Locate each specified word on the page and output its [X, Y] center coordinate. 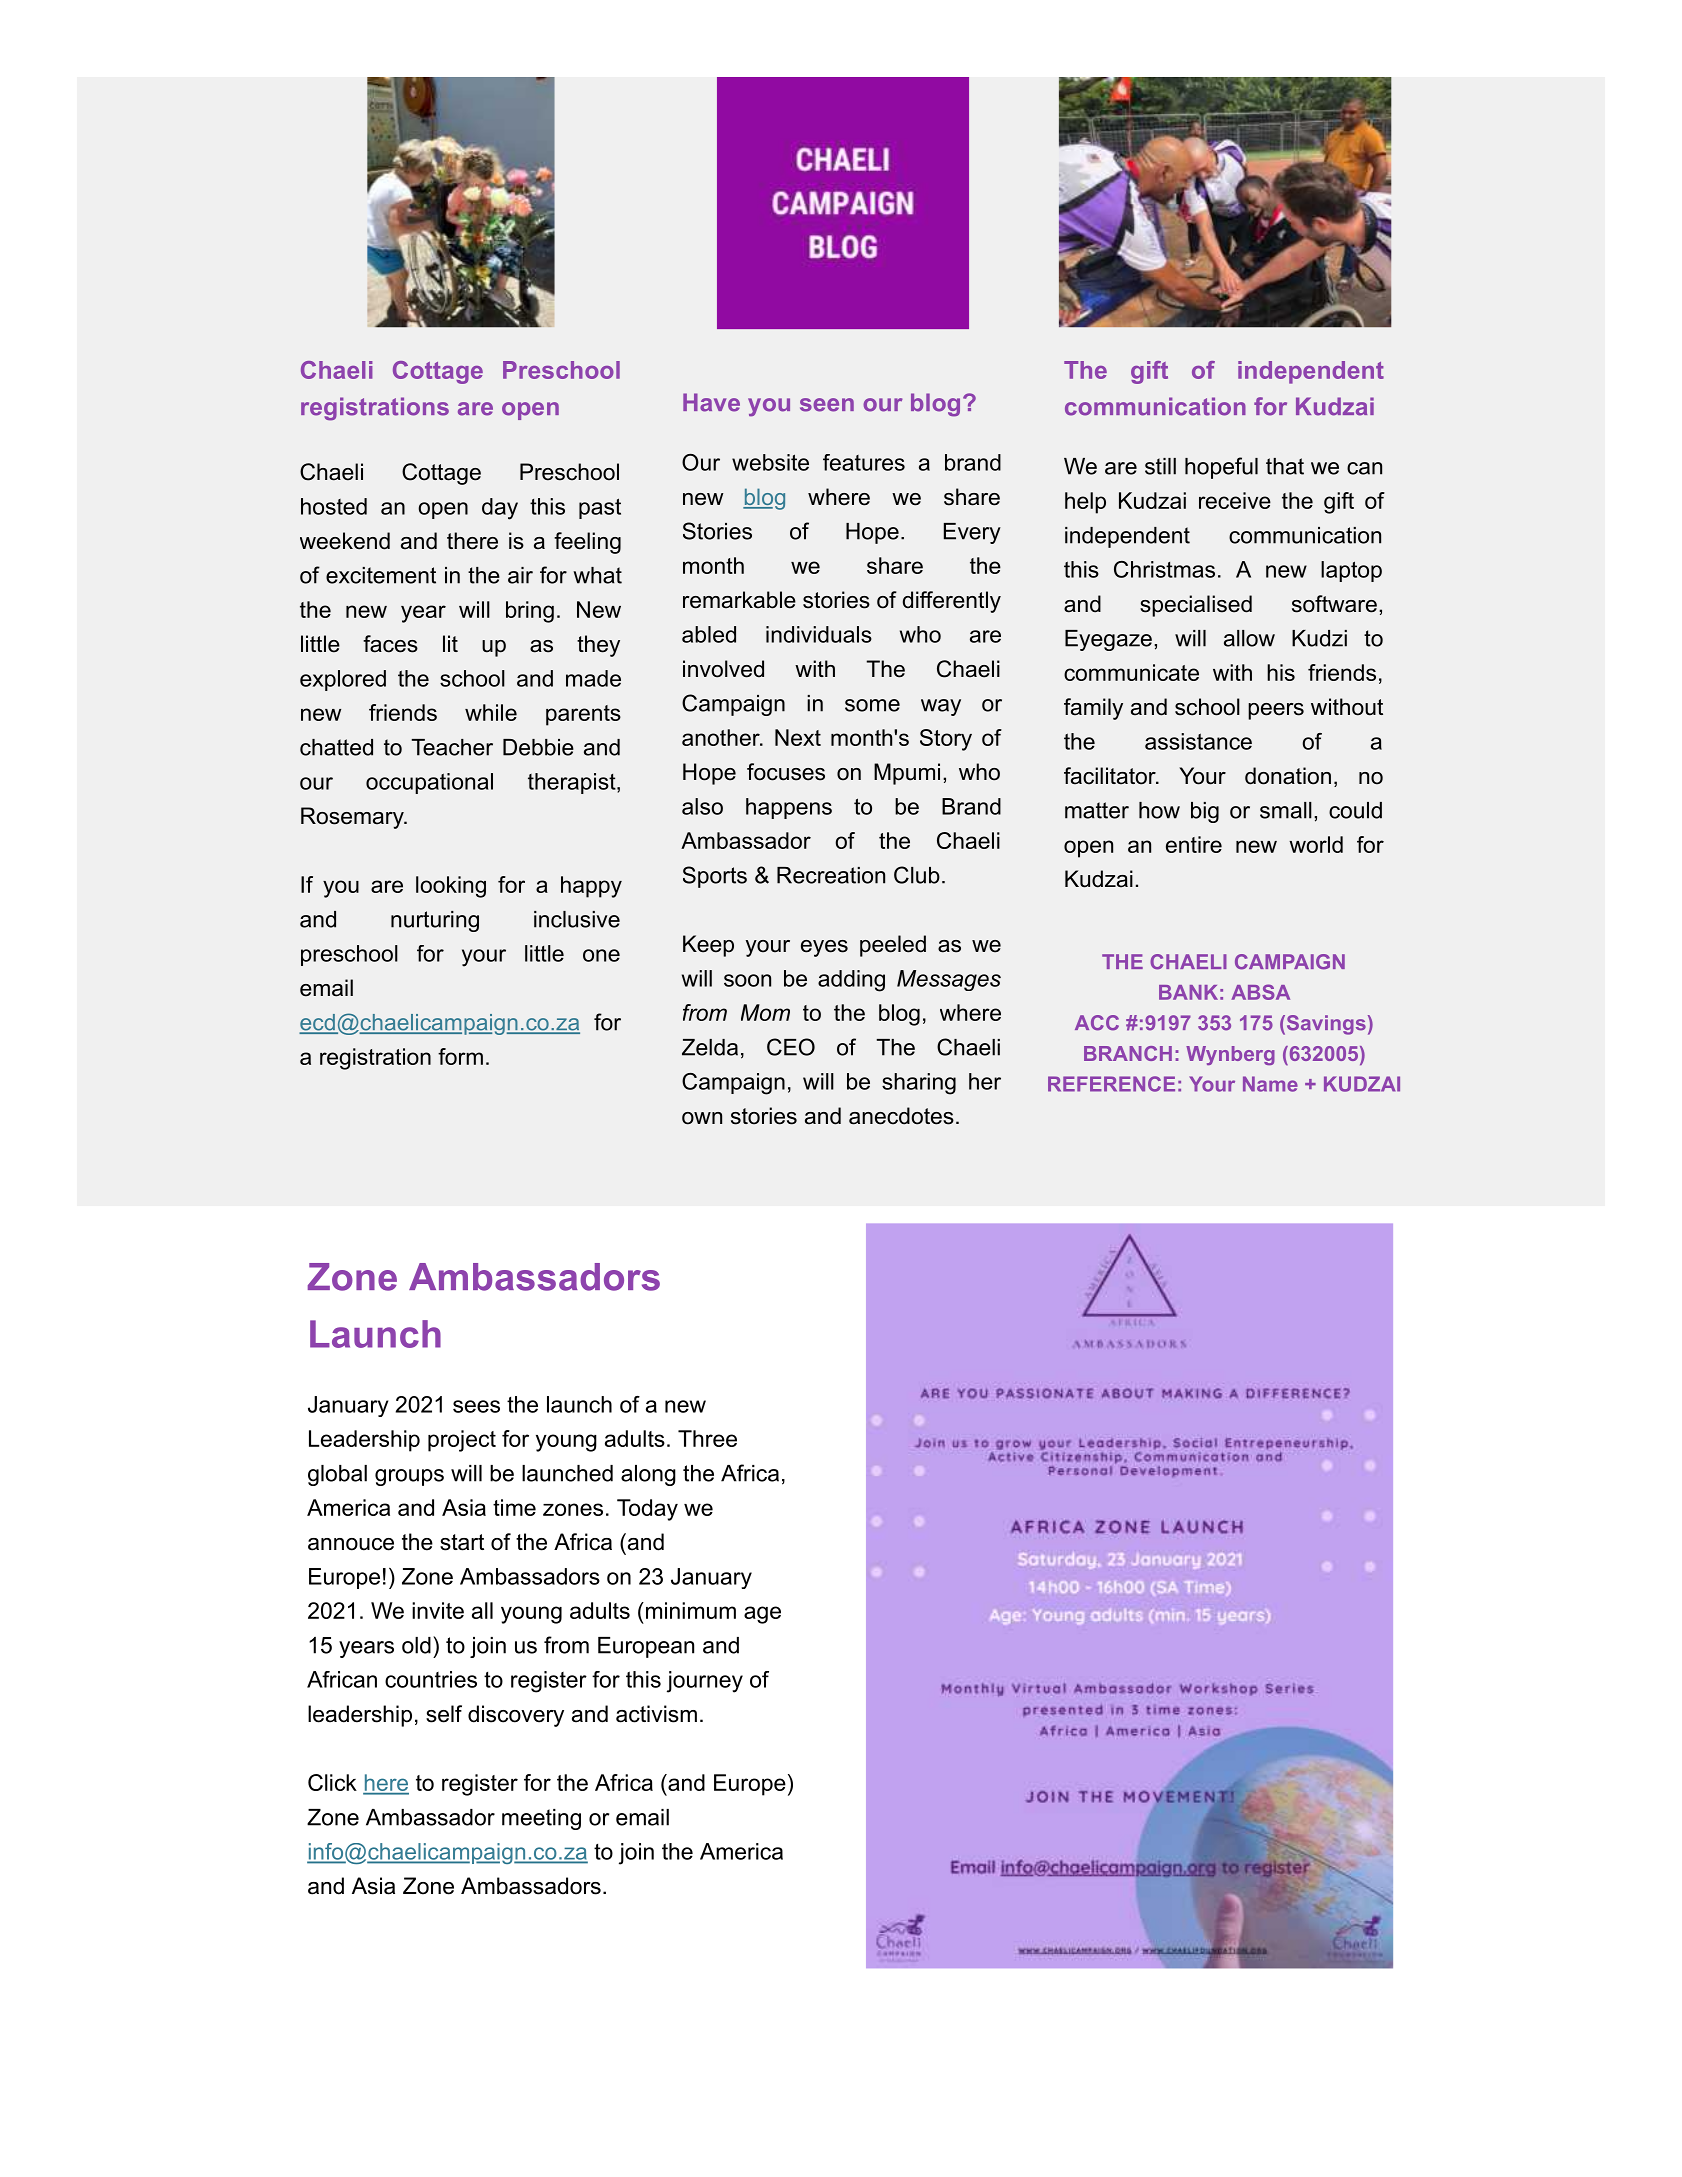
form [460, 1056]
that [1285, 466]
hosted [334, 506]
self [444, 1714]
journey [705, 1682]
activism [656, 1714]
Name [1270, 1084]
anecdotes [901, 1116]
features [864, 462]
